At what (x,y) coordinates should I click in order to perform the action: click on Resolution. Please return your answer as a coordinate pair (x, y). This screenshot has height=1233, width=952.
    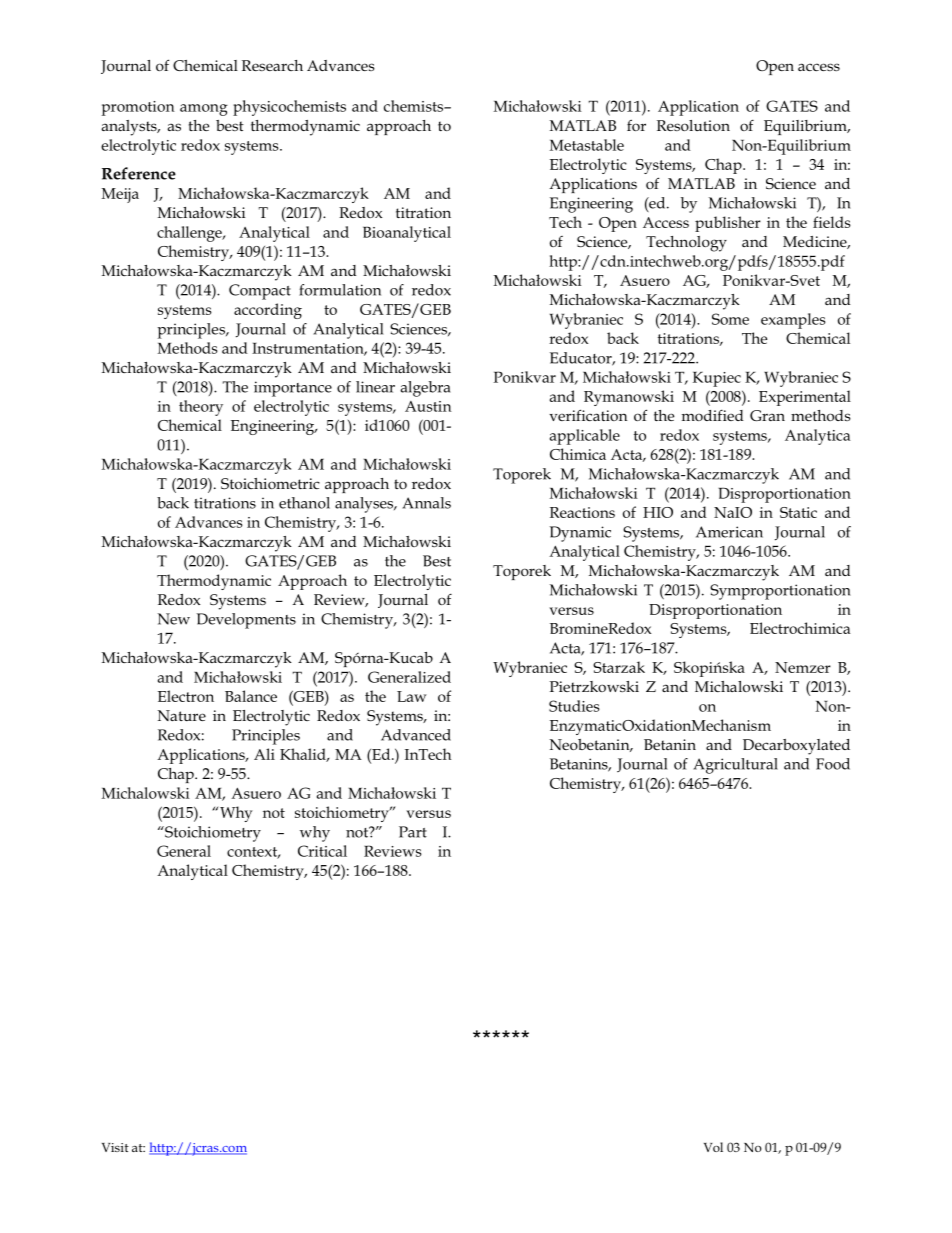
    Looking at the image, I should click on (693, 125).
